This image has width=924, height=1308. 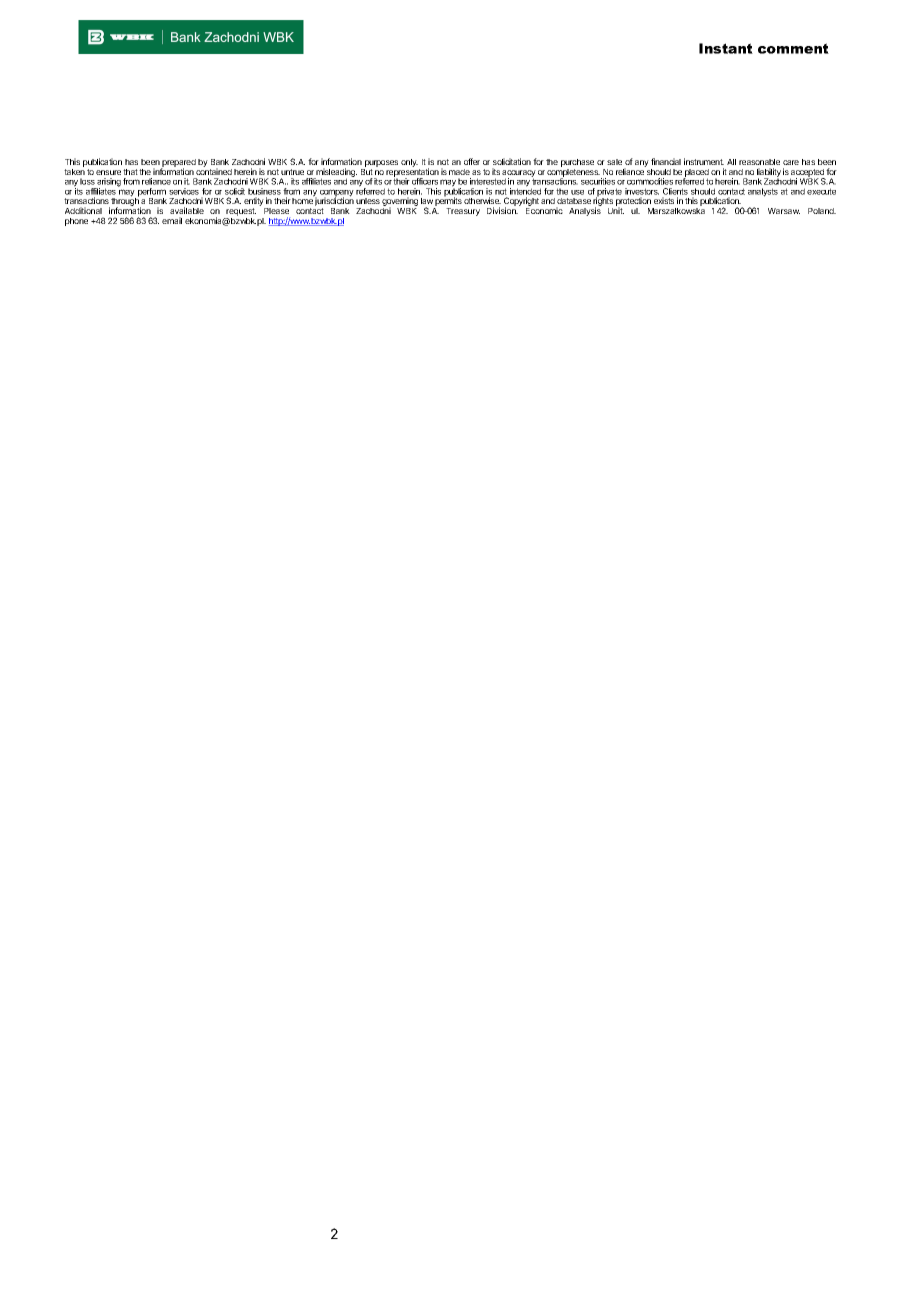 I want to click on Treasury, so click(x=463, y=212).
